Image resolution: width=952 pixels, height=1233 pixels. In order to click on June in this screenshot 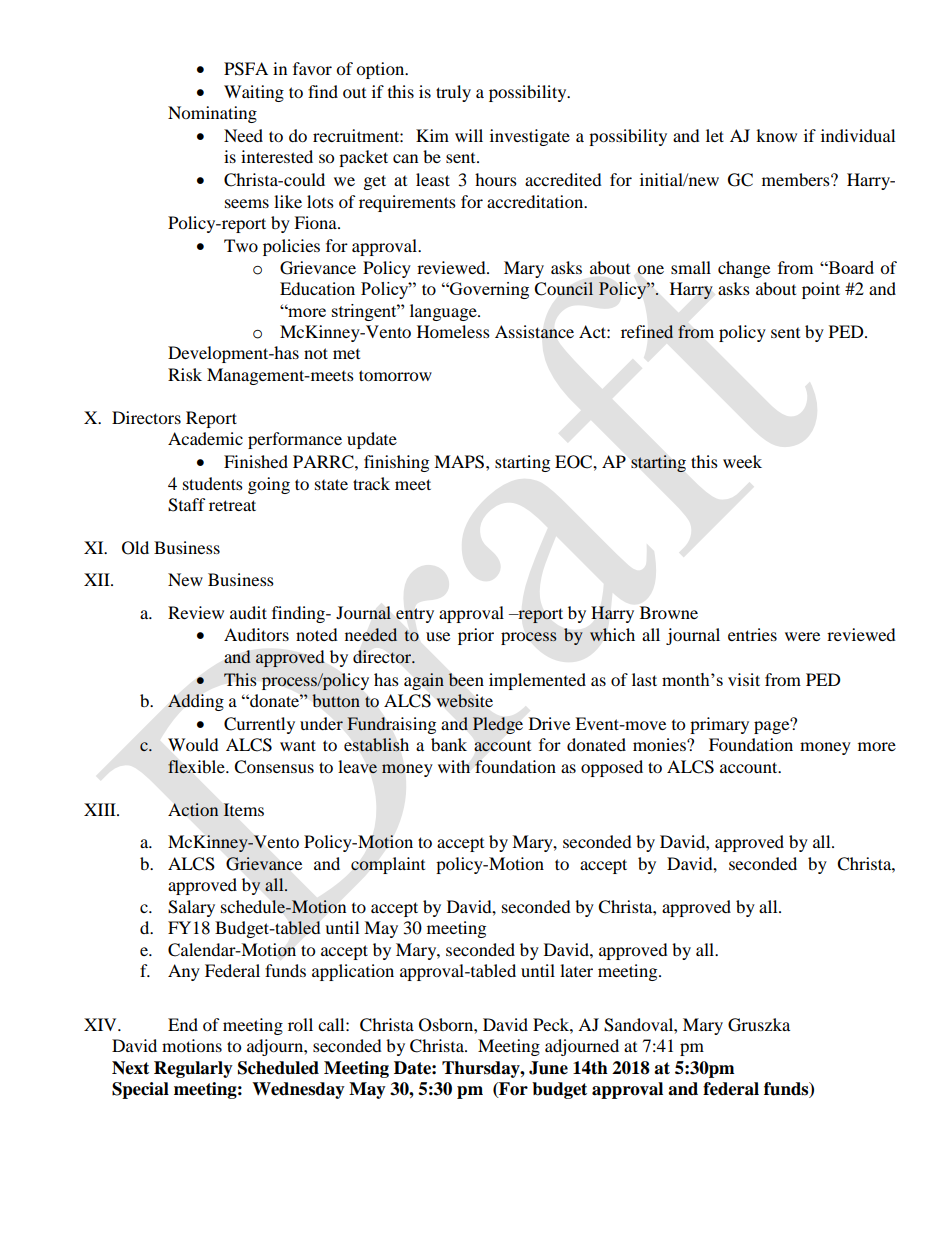, I will do `click(548, 1068)`.
